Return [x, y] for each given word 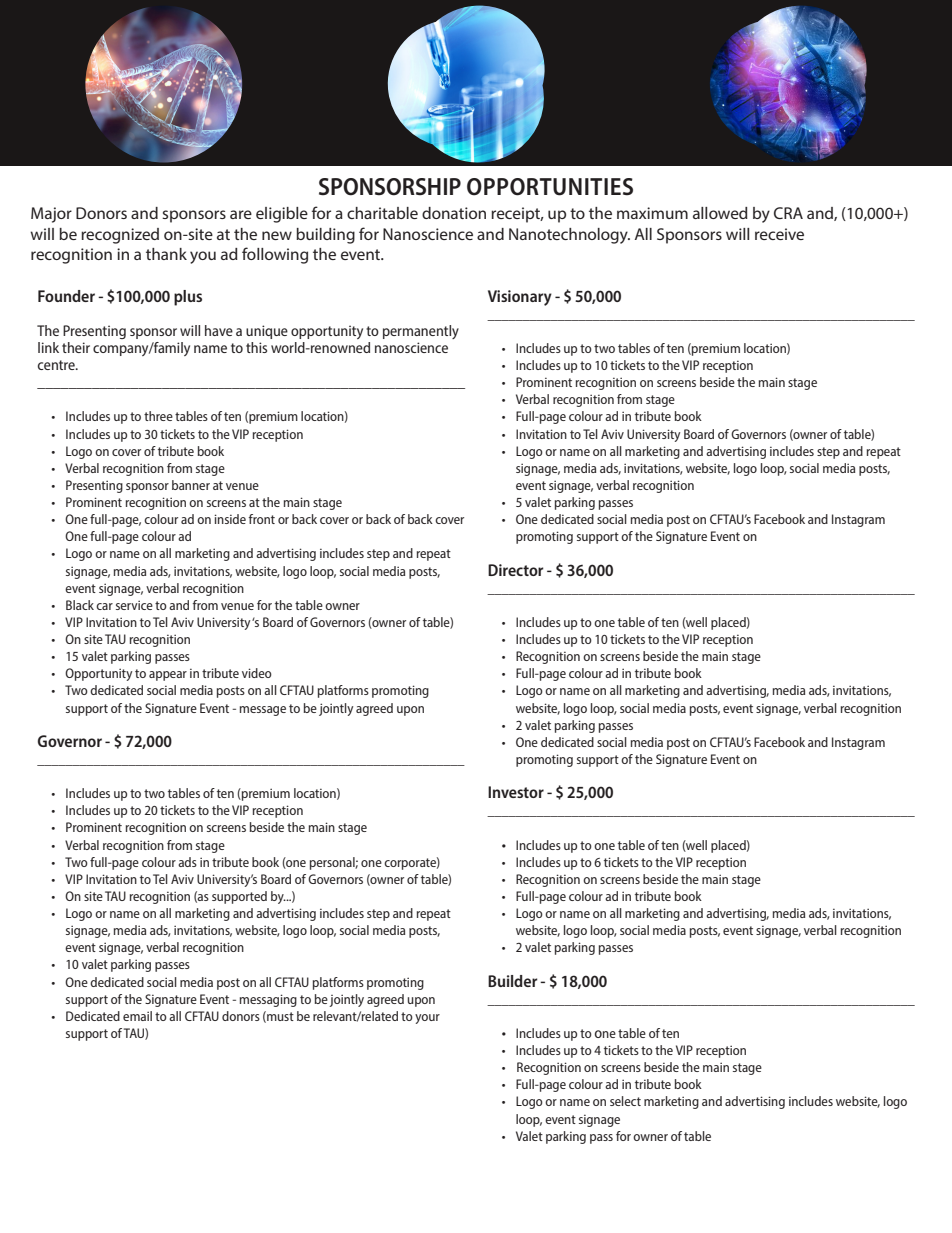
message [263, 711]
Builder [513, 981]
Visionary [520, 298]
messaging [268, 1000]
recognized [120, 236]
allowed [720, 213]
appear [168, 676]
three [158, 416]
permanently [421, 332]
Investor [516, 792]
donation [454, 213]
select [625, 1101]
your [427, 1019]
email [137, 1016]
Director [516, 570]
